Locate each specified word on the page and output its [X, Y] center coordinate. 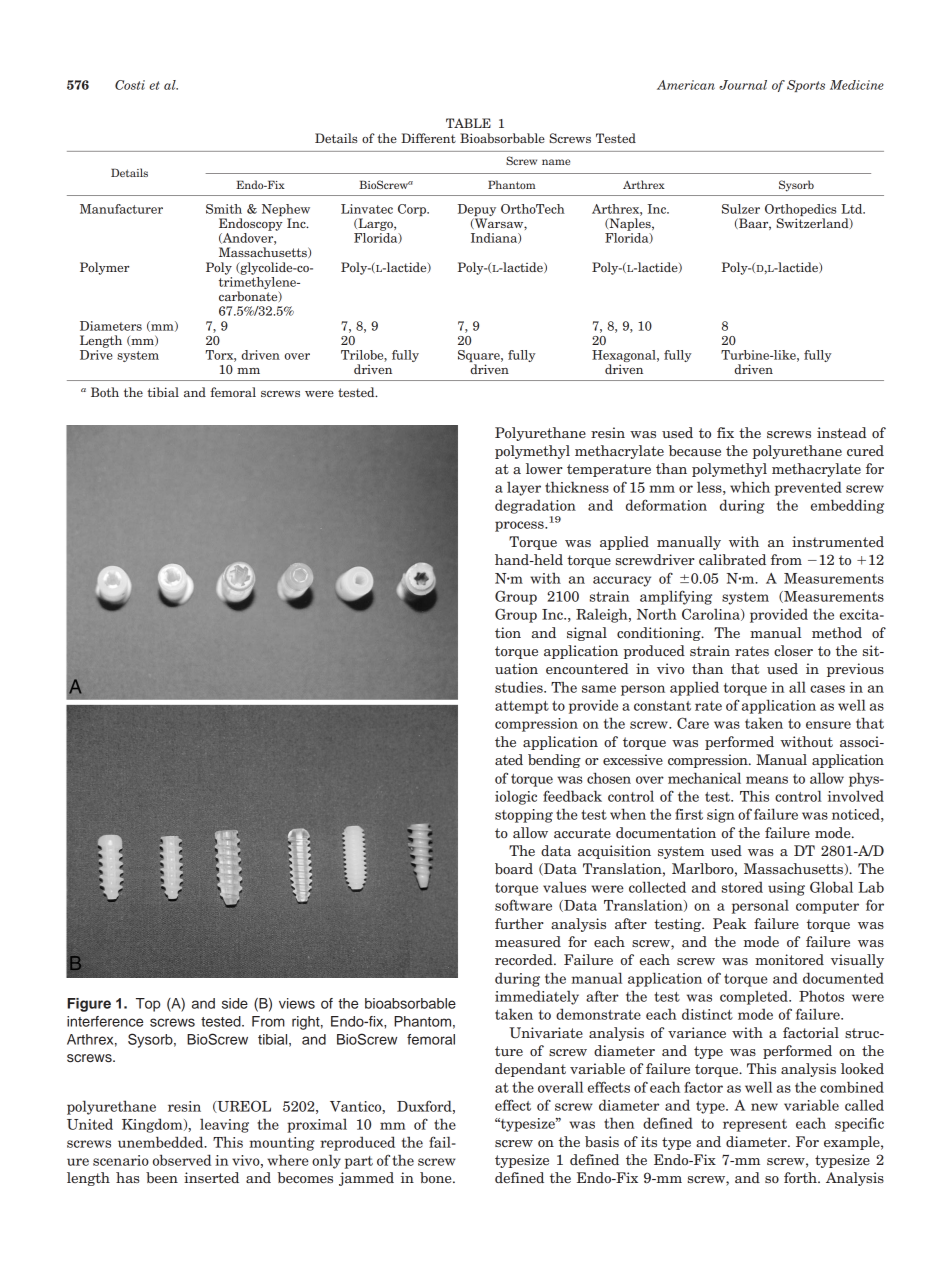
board [514, 868]
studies [520, 687]
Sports [806, 86]
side [235, 1003]
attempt [522, 707]
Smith [224, 209]
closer [793, 650]
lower [544, 468]
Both [105, 392]
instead [842, 432]
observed [182, 1160]
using [786, 889]
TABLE [468, 123]
